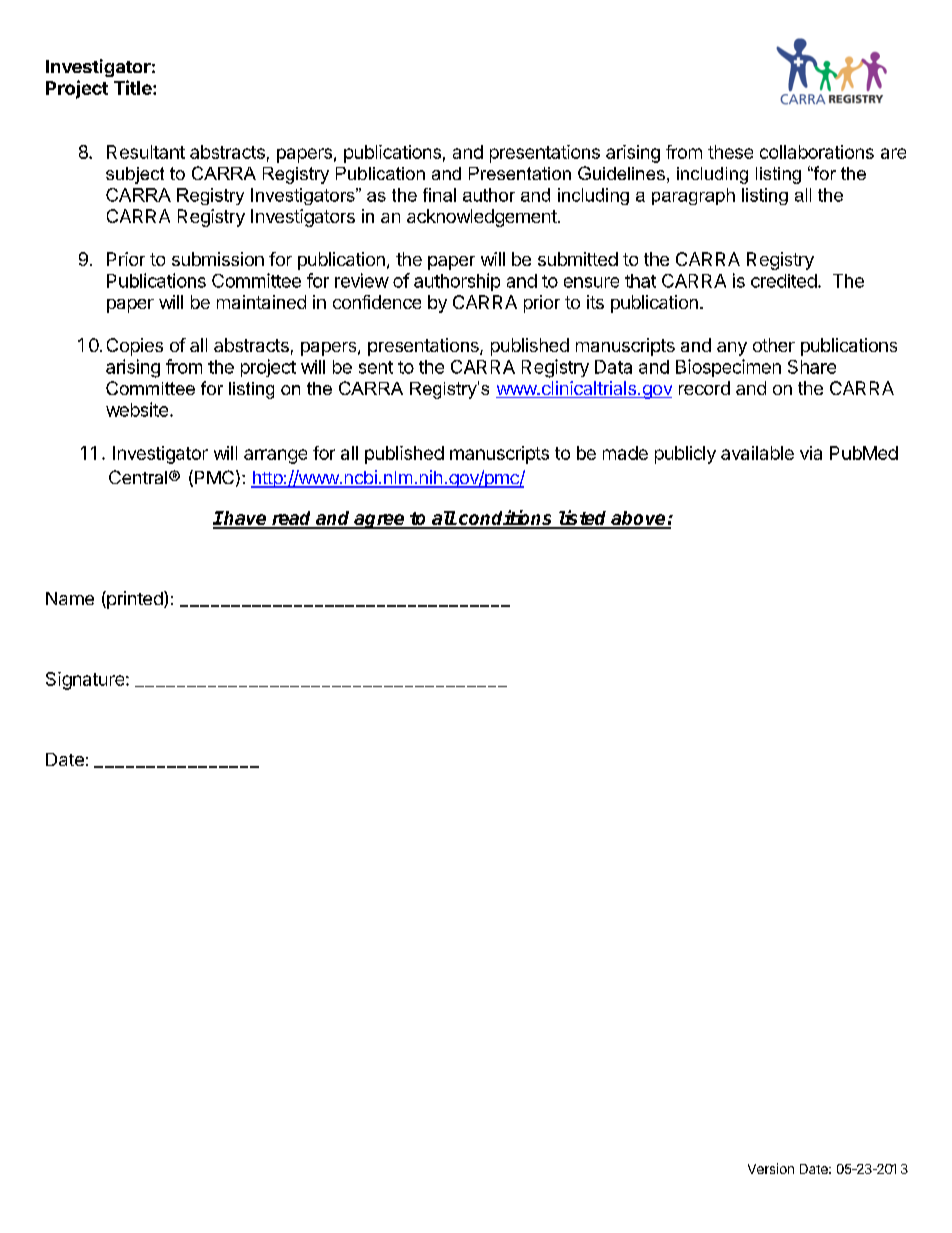 This page has height=1233, width=952. What do you see at coordinates (86, 681) in the page?
I see `Signature` at bounding box center [86, 681].
